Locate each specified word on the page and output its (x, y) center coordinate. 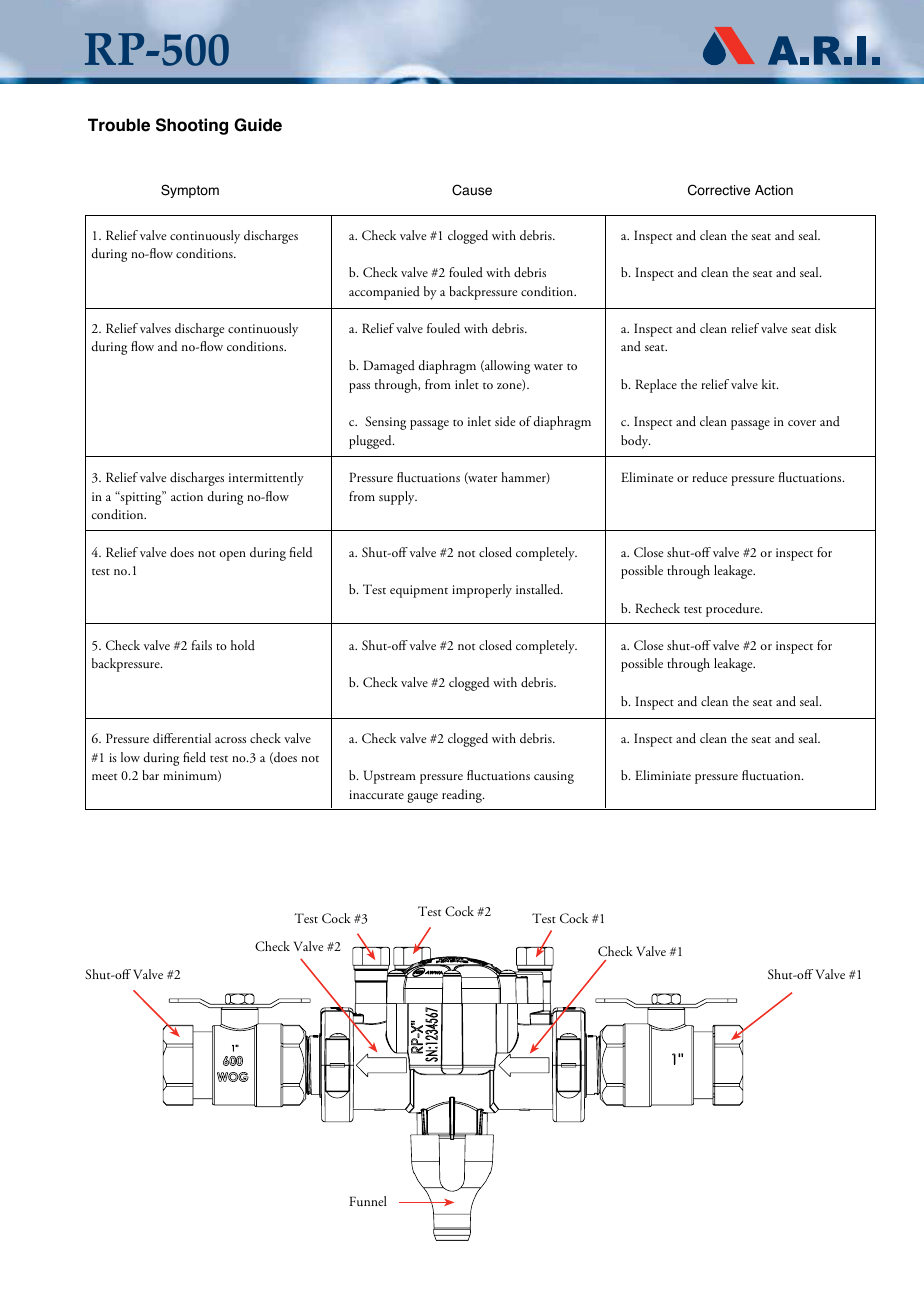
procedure (734, 610)
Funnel (368, 1201)
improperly (482, 591)
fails (202, 645)
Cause (472, 190)
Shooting (192, 126)
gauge (422, 798)
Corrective (719, 190)
